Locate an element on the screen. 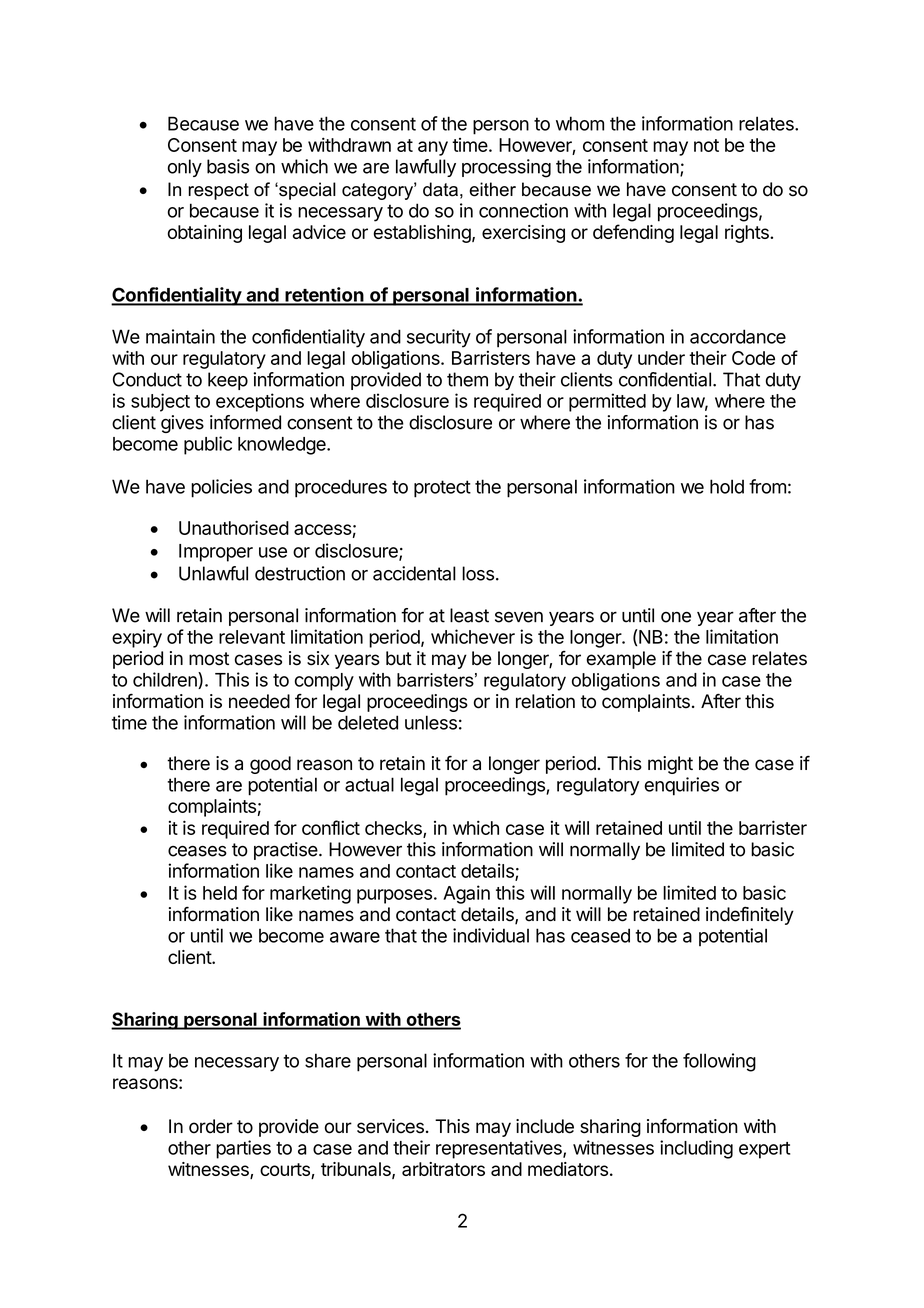 The height and width of the screenshot is (1308, 924). not is located at coordinates (706, 145).
